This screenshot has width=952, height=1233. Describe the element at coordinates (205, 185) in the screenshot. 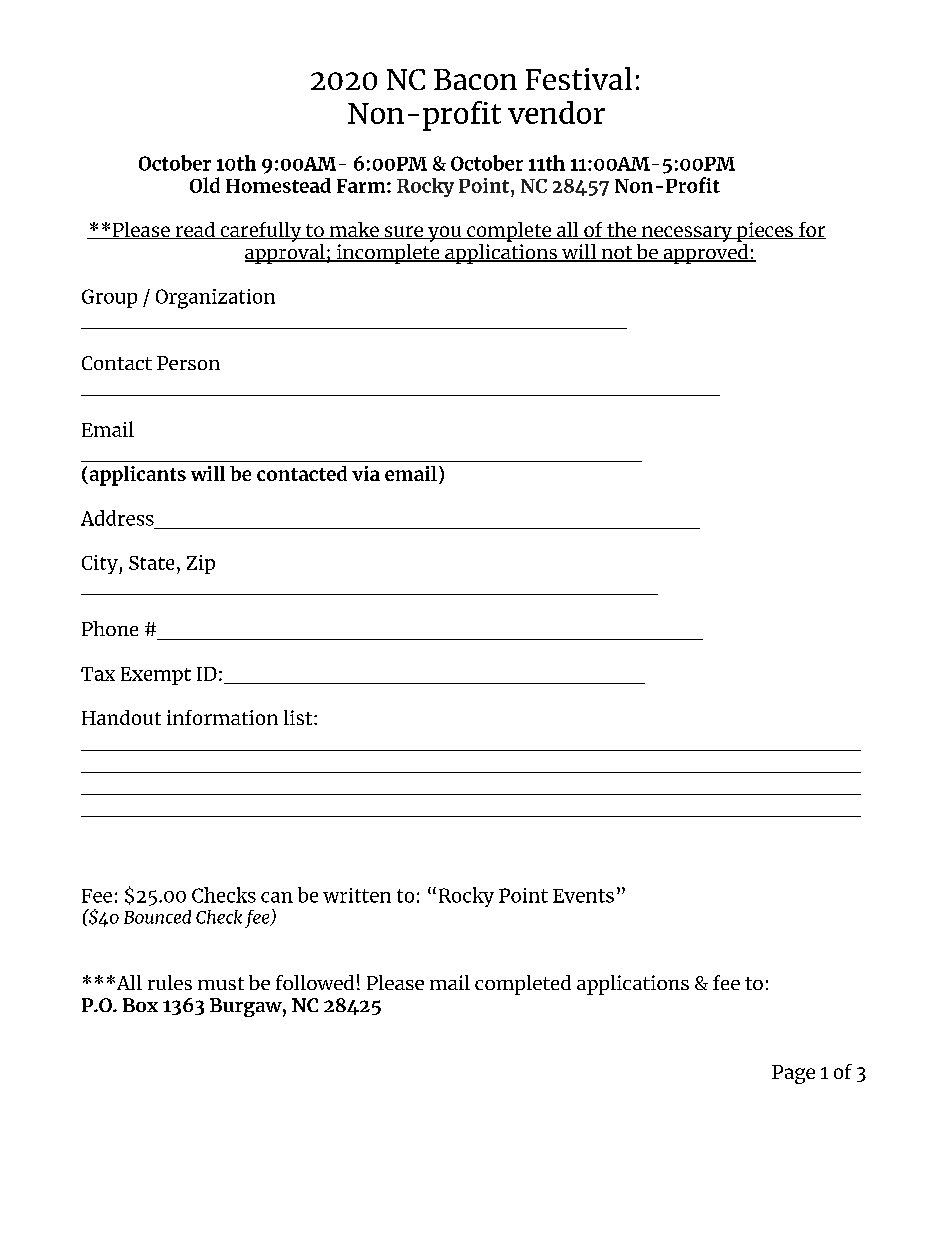

I see `Old` at that location.
